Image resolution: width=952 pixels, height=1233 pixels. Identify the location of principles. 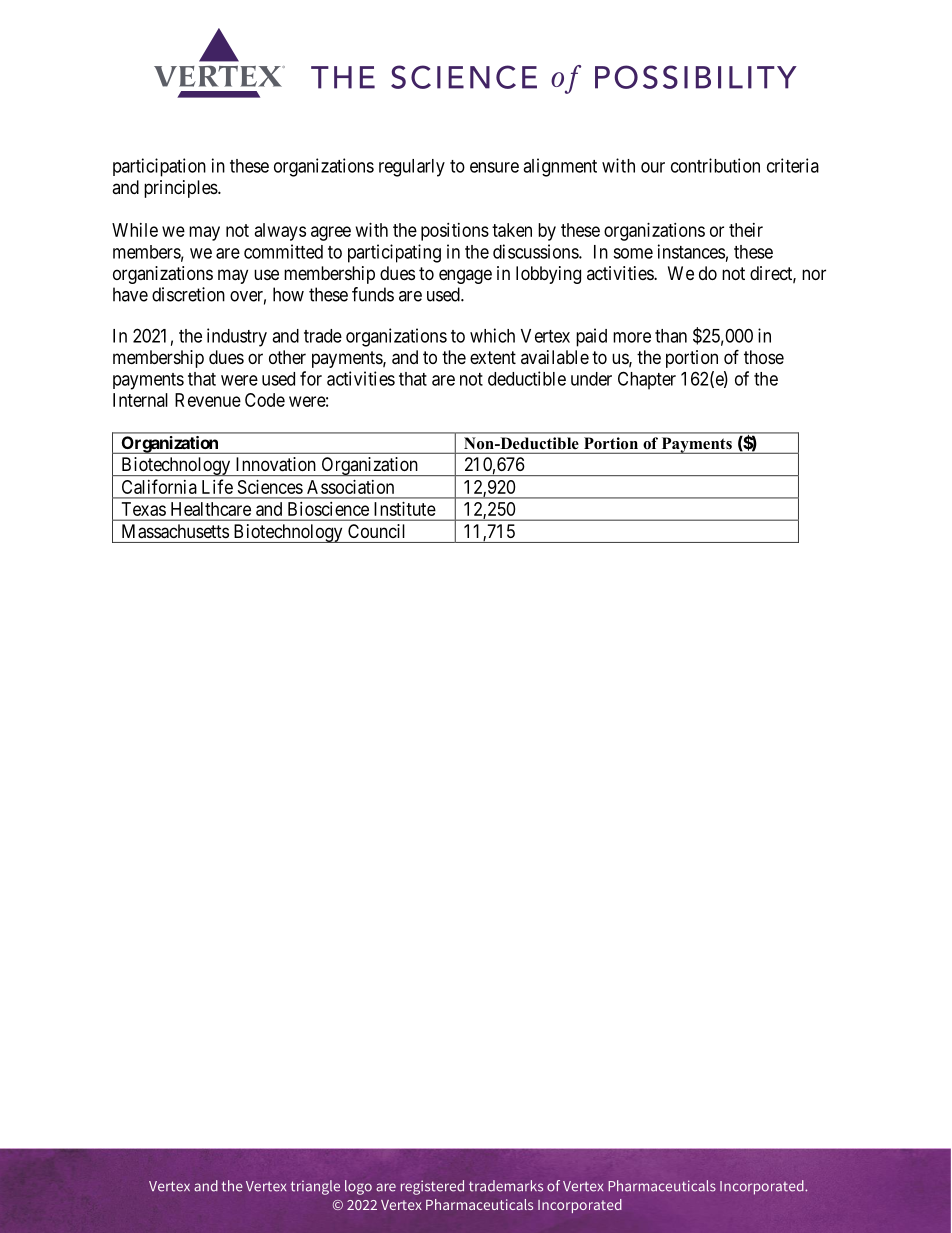
(181, 189).
